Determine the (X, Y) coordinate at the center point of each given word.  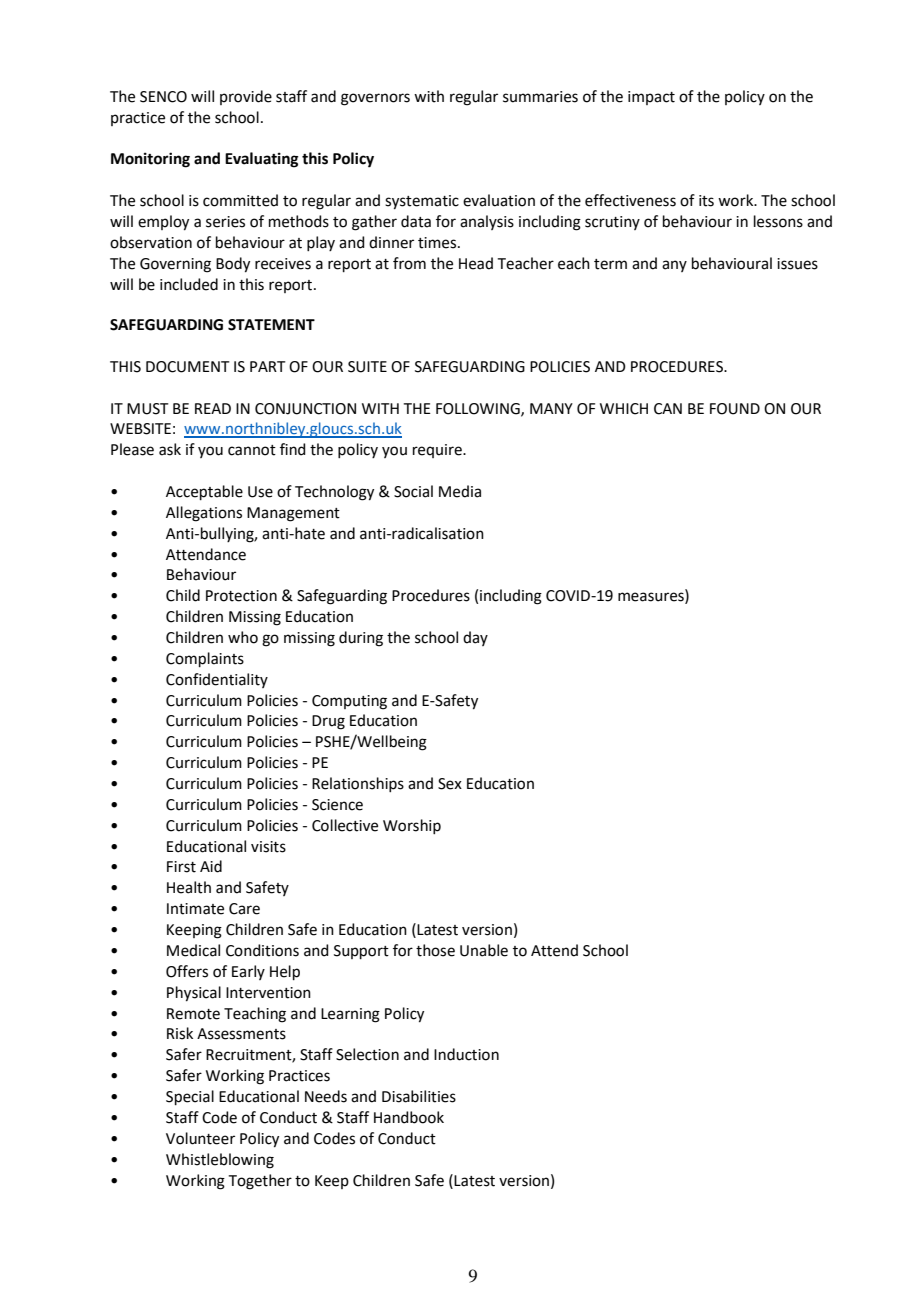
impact (651, 98)
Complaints (205, 659)
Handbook (409, 1117)
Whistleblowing (220, 1161)
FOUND (735, 409)
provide (246, 97)
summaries (540, 97)
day (475, 638)
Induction (466, 1054)
